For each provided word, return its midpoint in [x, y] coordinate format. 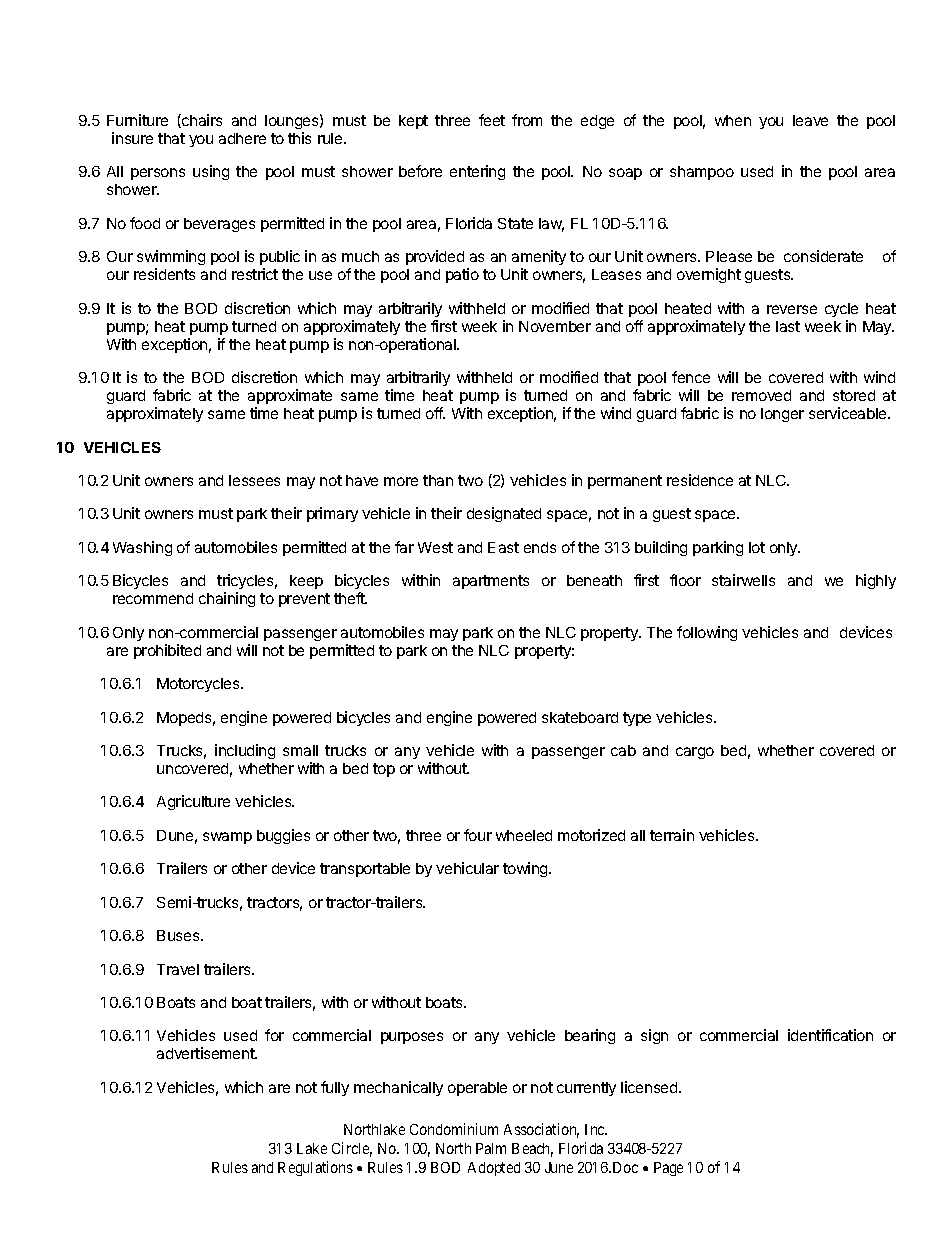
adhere [242, 138]
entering [477, 172]
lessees [254, 480]
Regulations [315, 1168]
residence [700, 480]
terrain [672, 835]
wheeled [524, 835]
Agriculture [193, 802]
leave [810, 120]
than [438, 480]
